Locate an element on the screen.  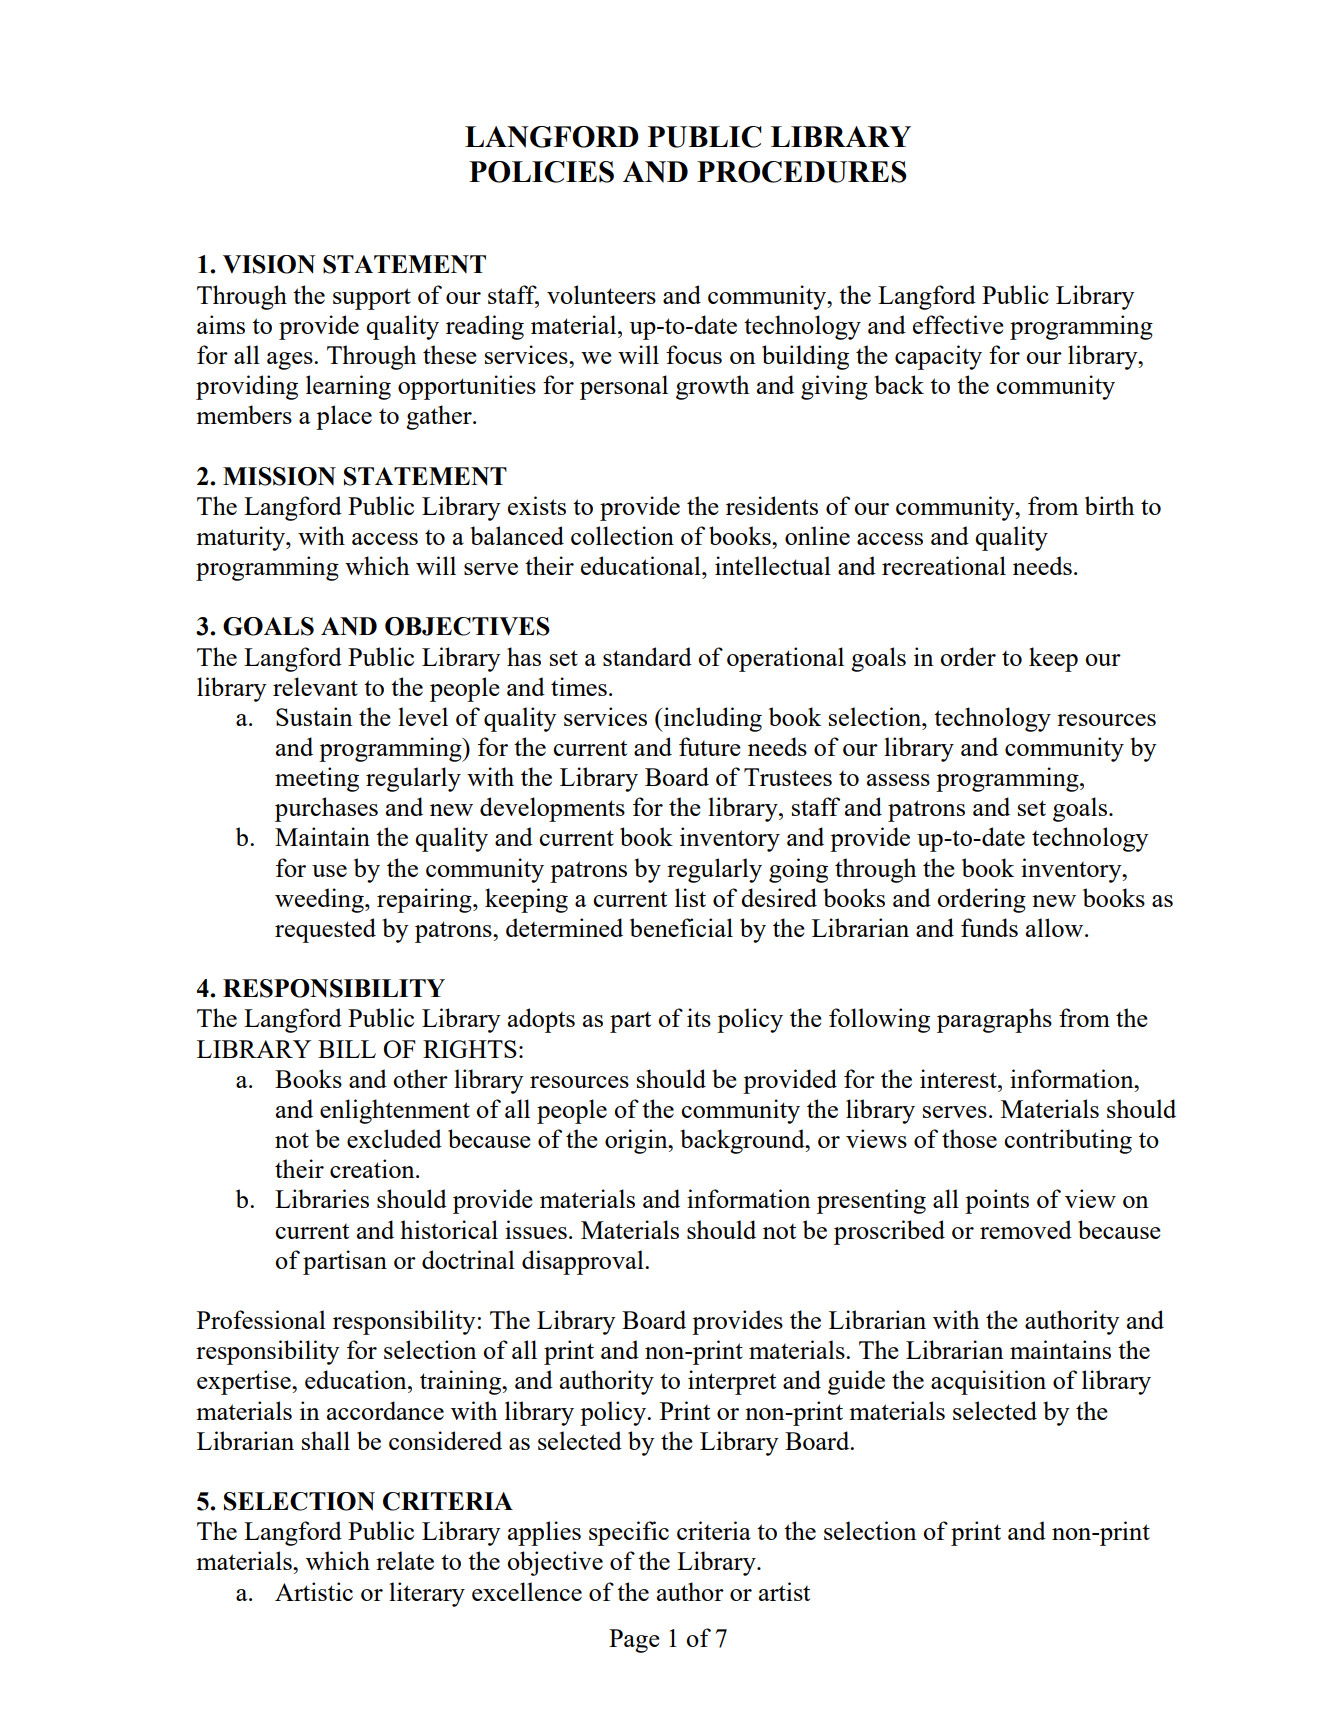
Page is located at coordinates (634, 1641).
